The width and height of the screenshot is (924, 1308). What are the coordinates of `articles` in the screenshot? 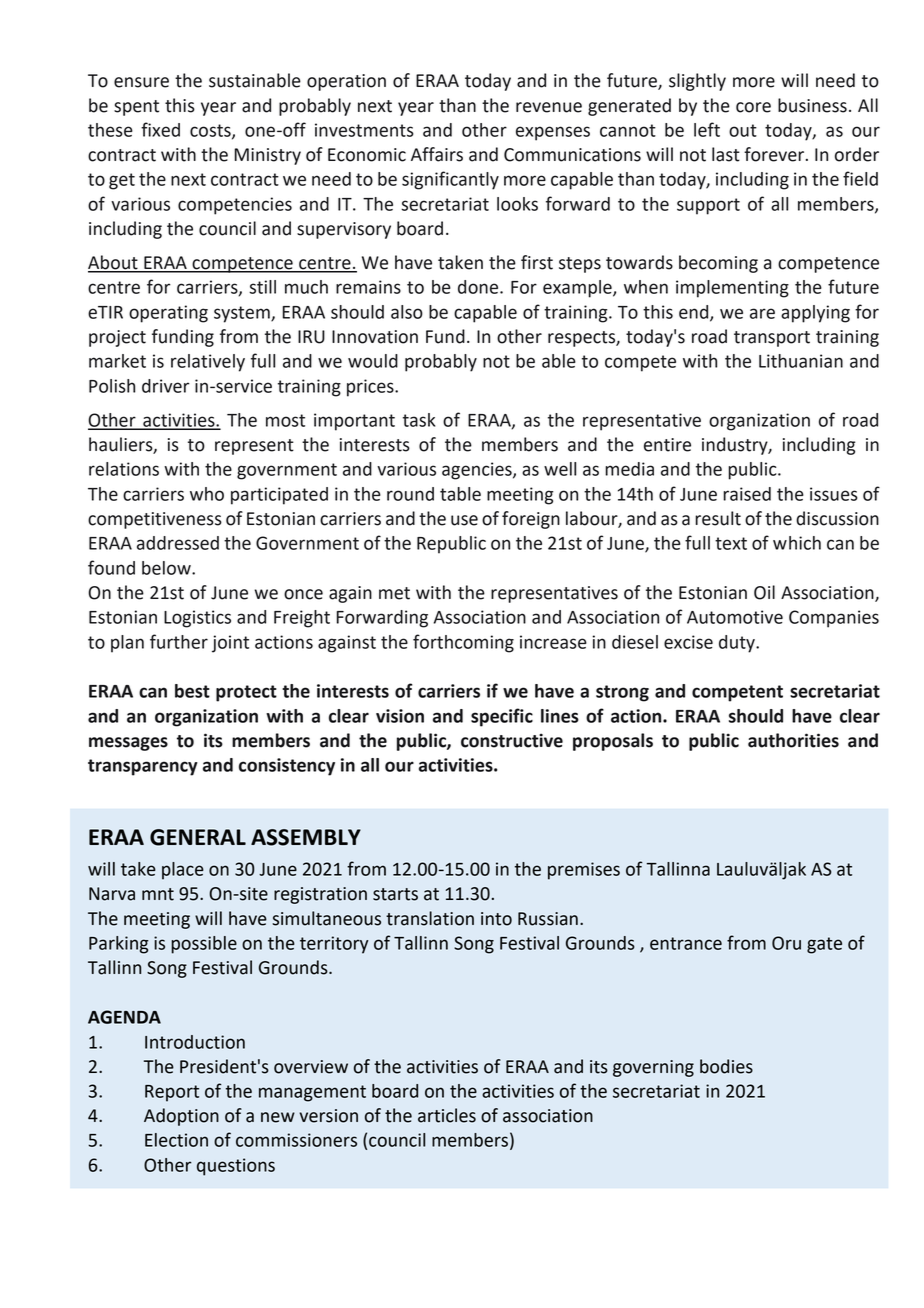 It's located at (447, 1115).
